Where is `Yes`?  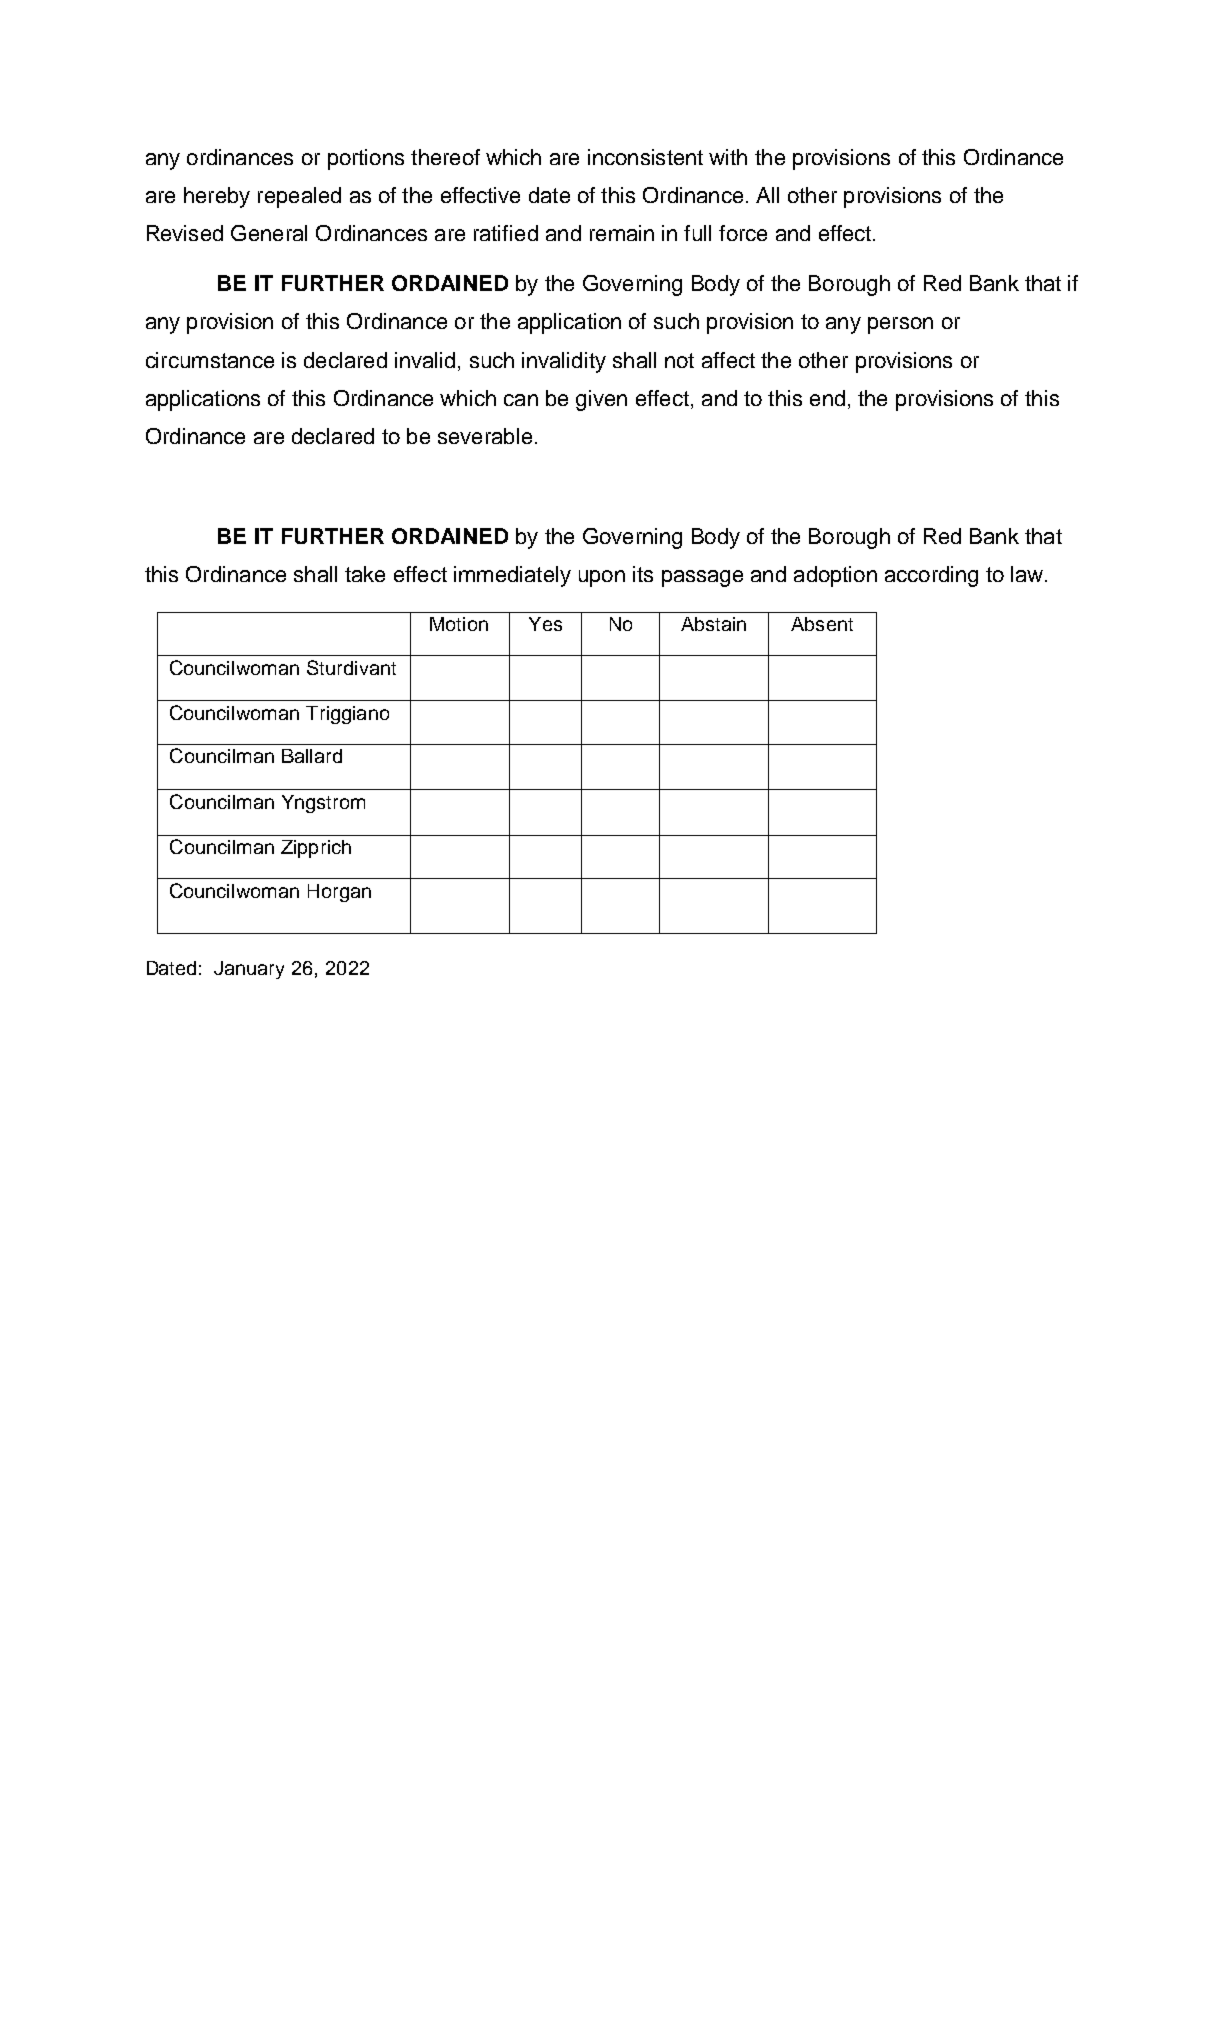 Yes is located at coordinates (545, 624).
